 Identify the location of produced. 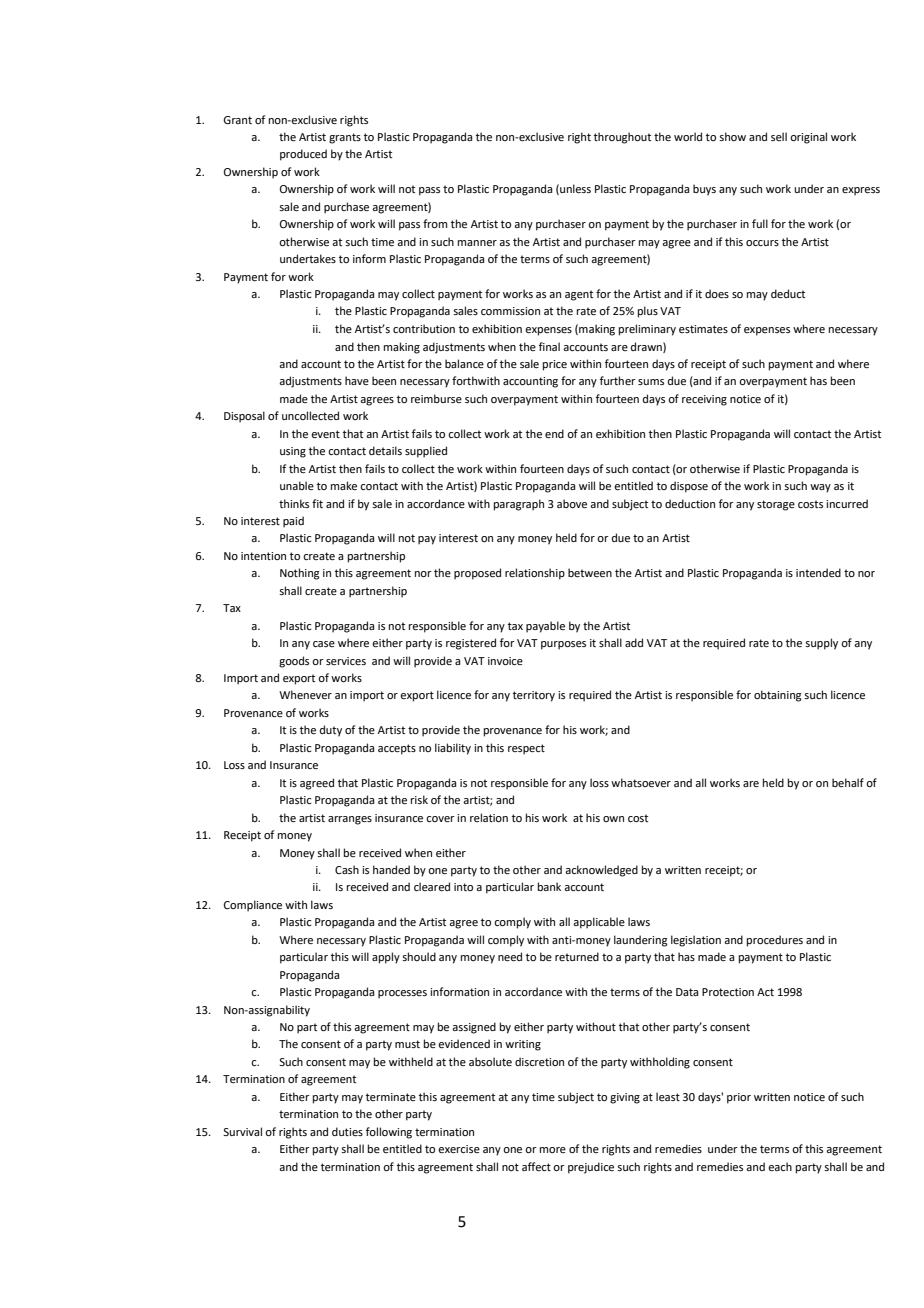
(303, 155).
